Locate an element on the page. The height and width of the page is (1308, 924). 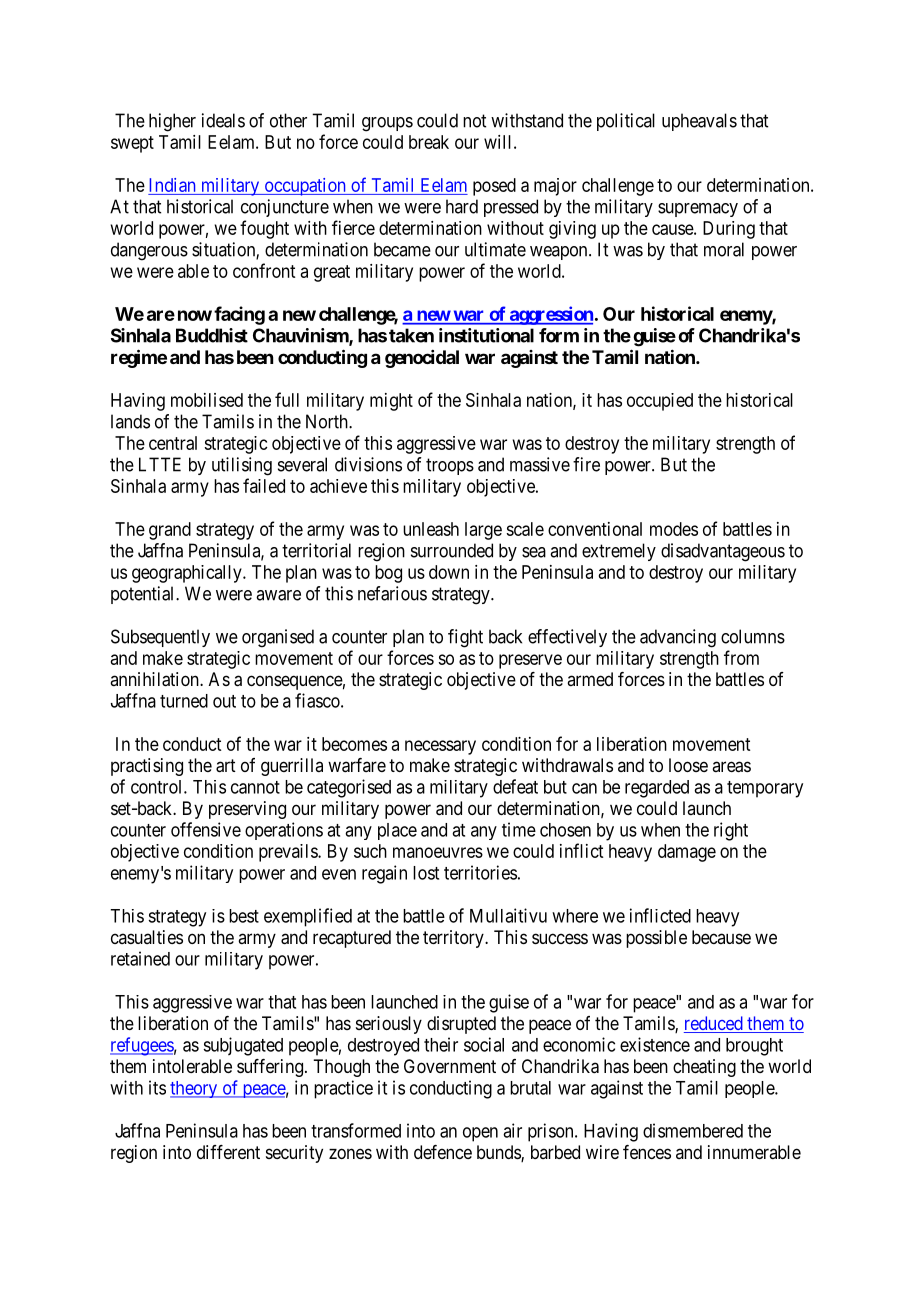
different is located at coordinates (228, 1152).
